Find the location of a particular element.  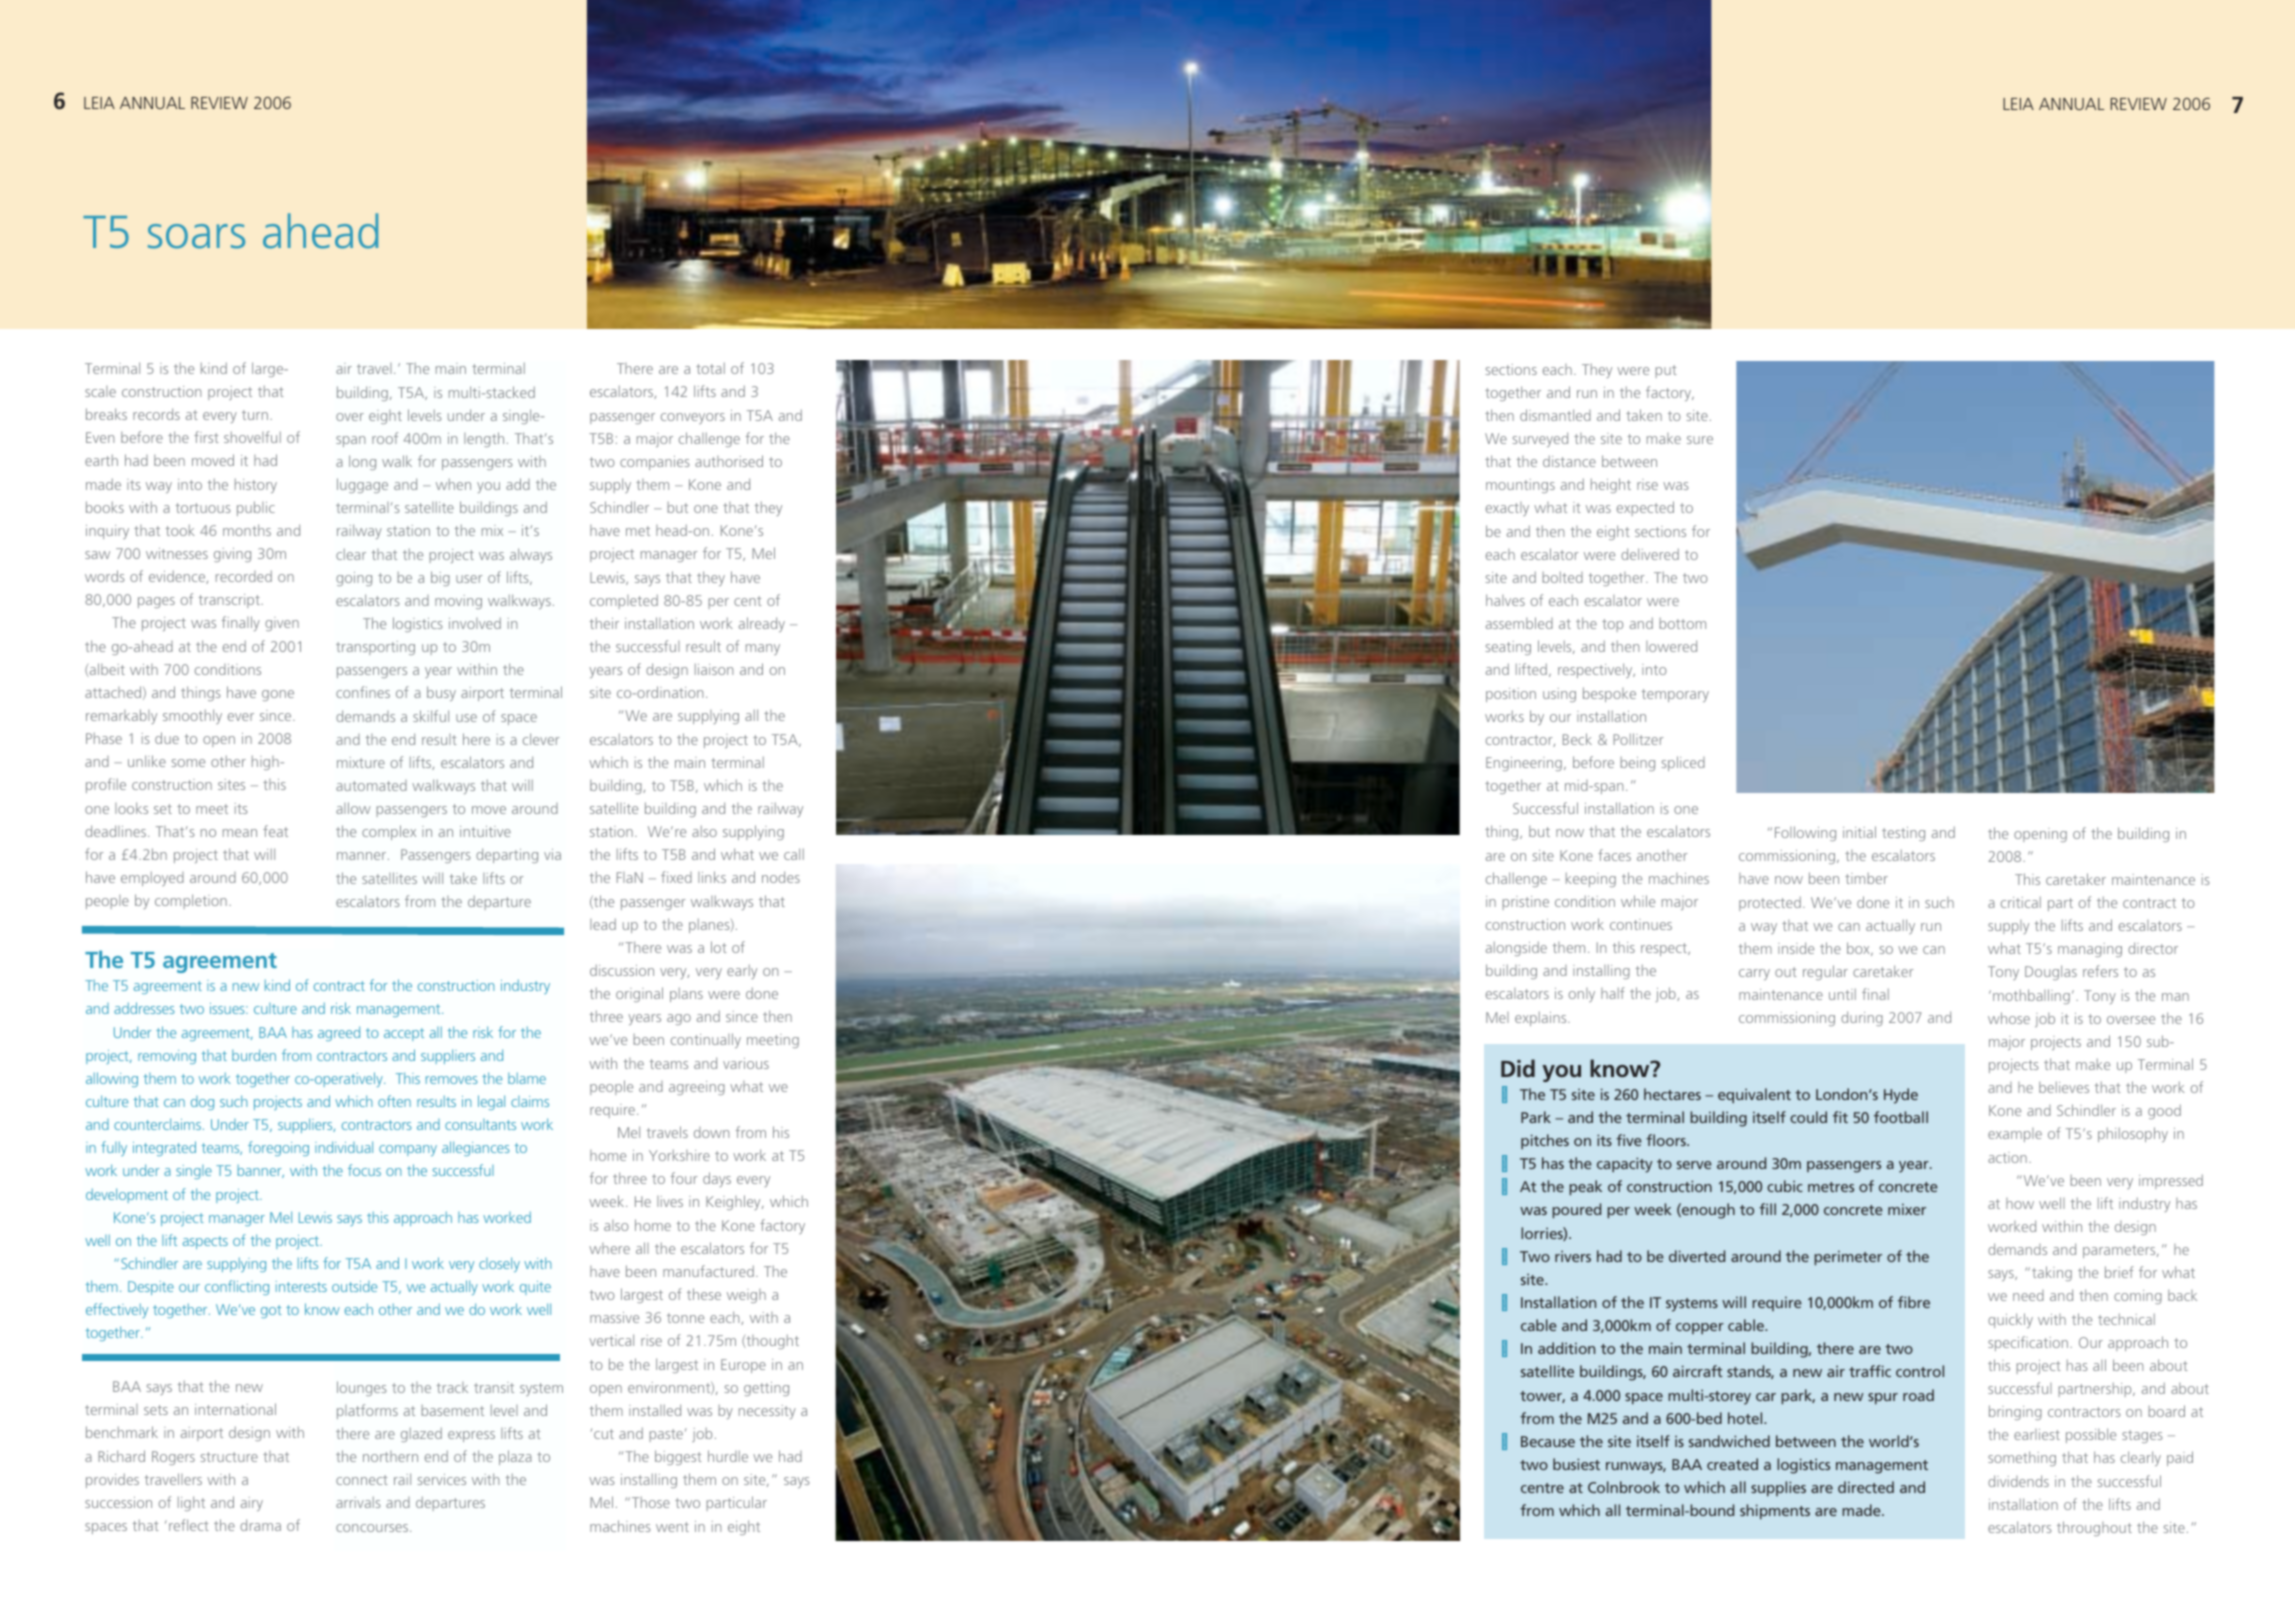

mixer is located at coordinates (1907, 1209).
